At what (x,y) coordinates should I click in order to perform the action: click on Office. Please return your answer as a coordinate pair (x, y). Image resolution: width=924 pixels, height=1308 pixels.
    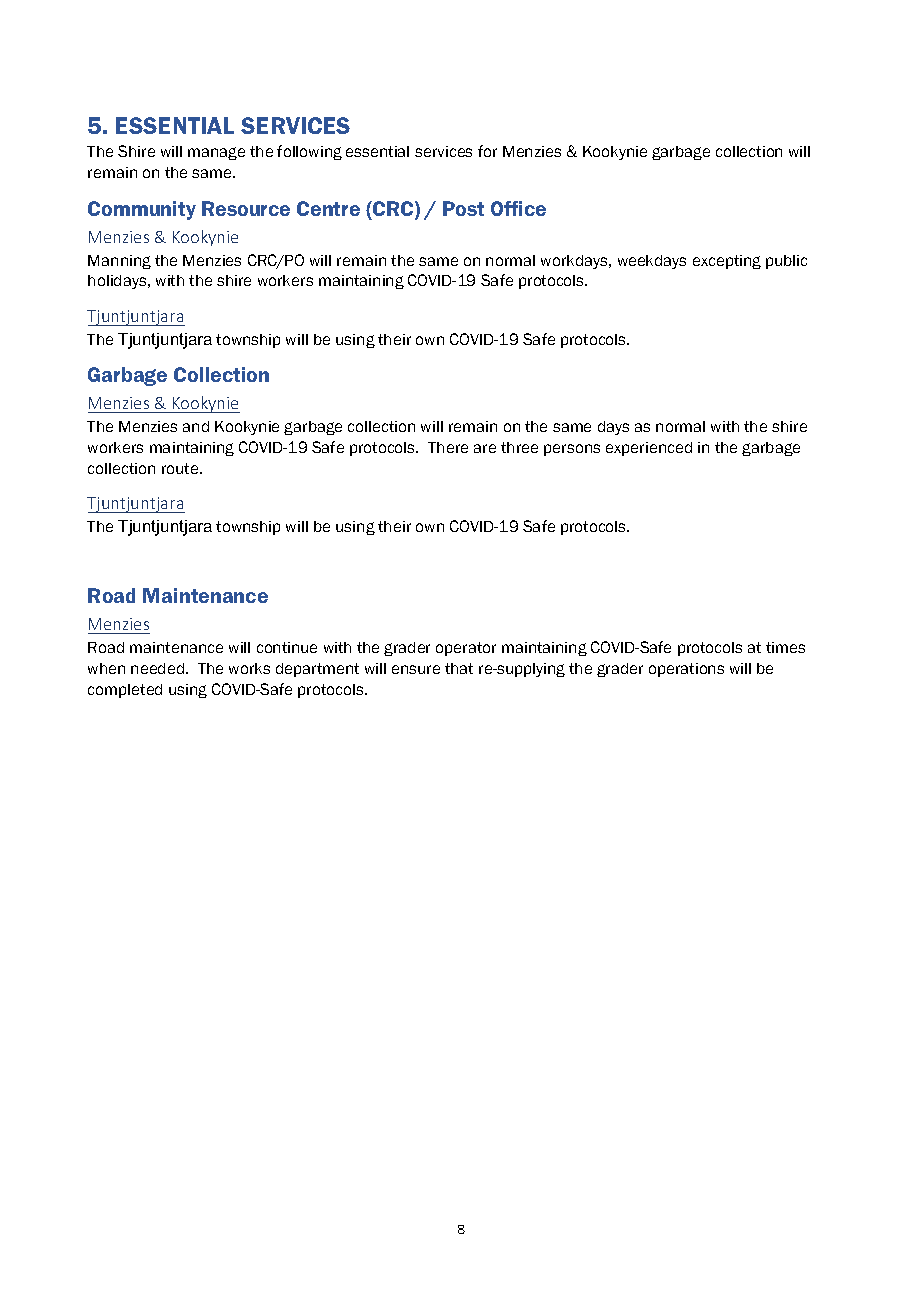
    Looking at the image, I should click on (518, 208).
